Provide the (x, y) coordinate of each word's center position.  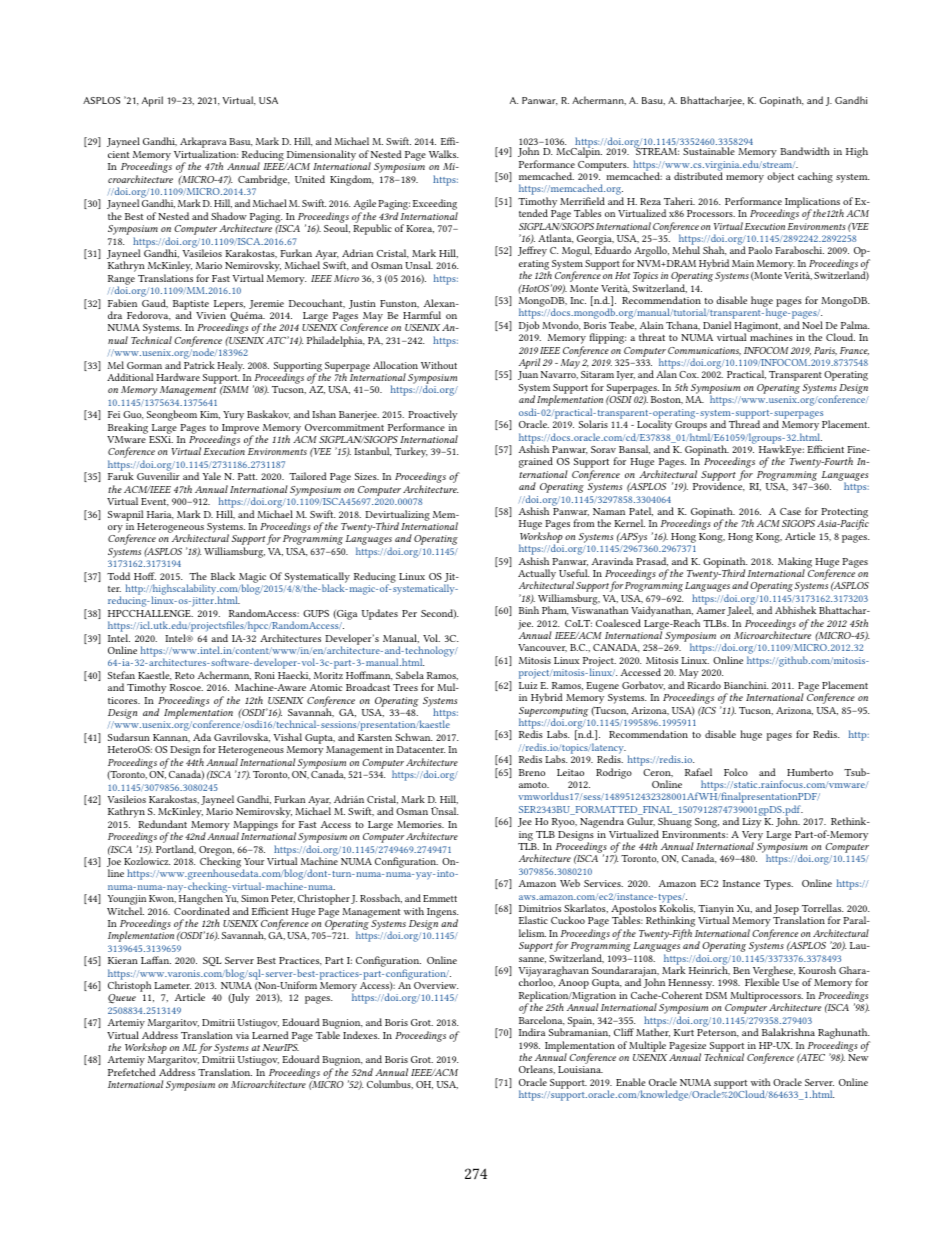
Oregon (216, 852)
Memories (420, 824)
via (242, 1035)
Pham (555, 610)
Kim (210, 415)
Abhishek (795, 610)
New (858, 1057)
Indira (532, 1032)
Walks (443, 154)
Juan (528, 375)
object (780, 177)
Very (752, 837)
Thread (744, 424)
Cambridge (264, 180)
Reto (185, 675)
